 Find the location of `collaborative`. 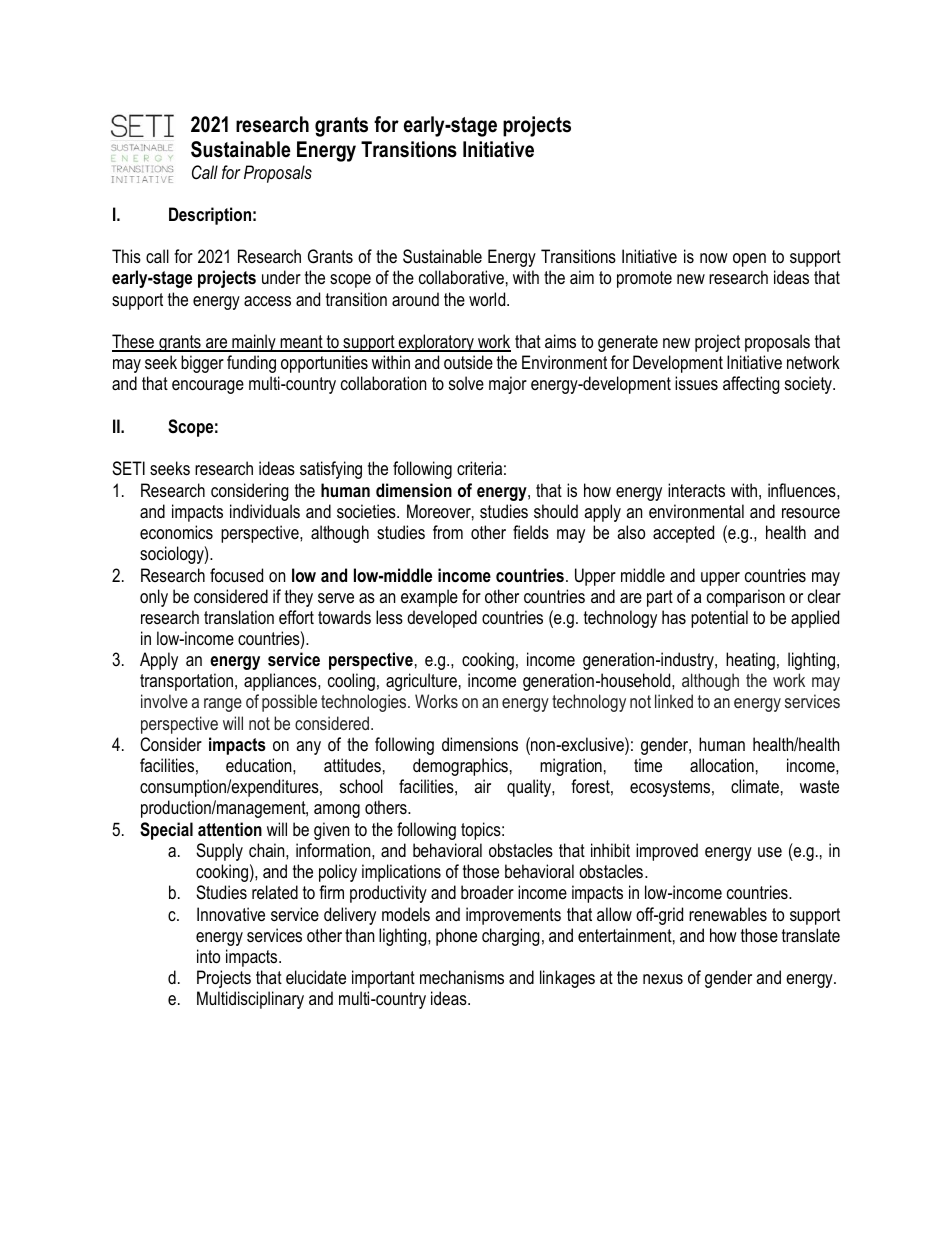

collaborative is located at coordinates (461, 277).
